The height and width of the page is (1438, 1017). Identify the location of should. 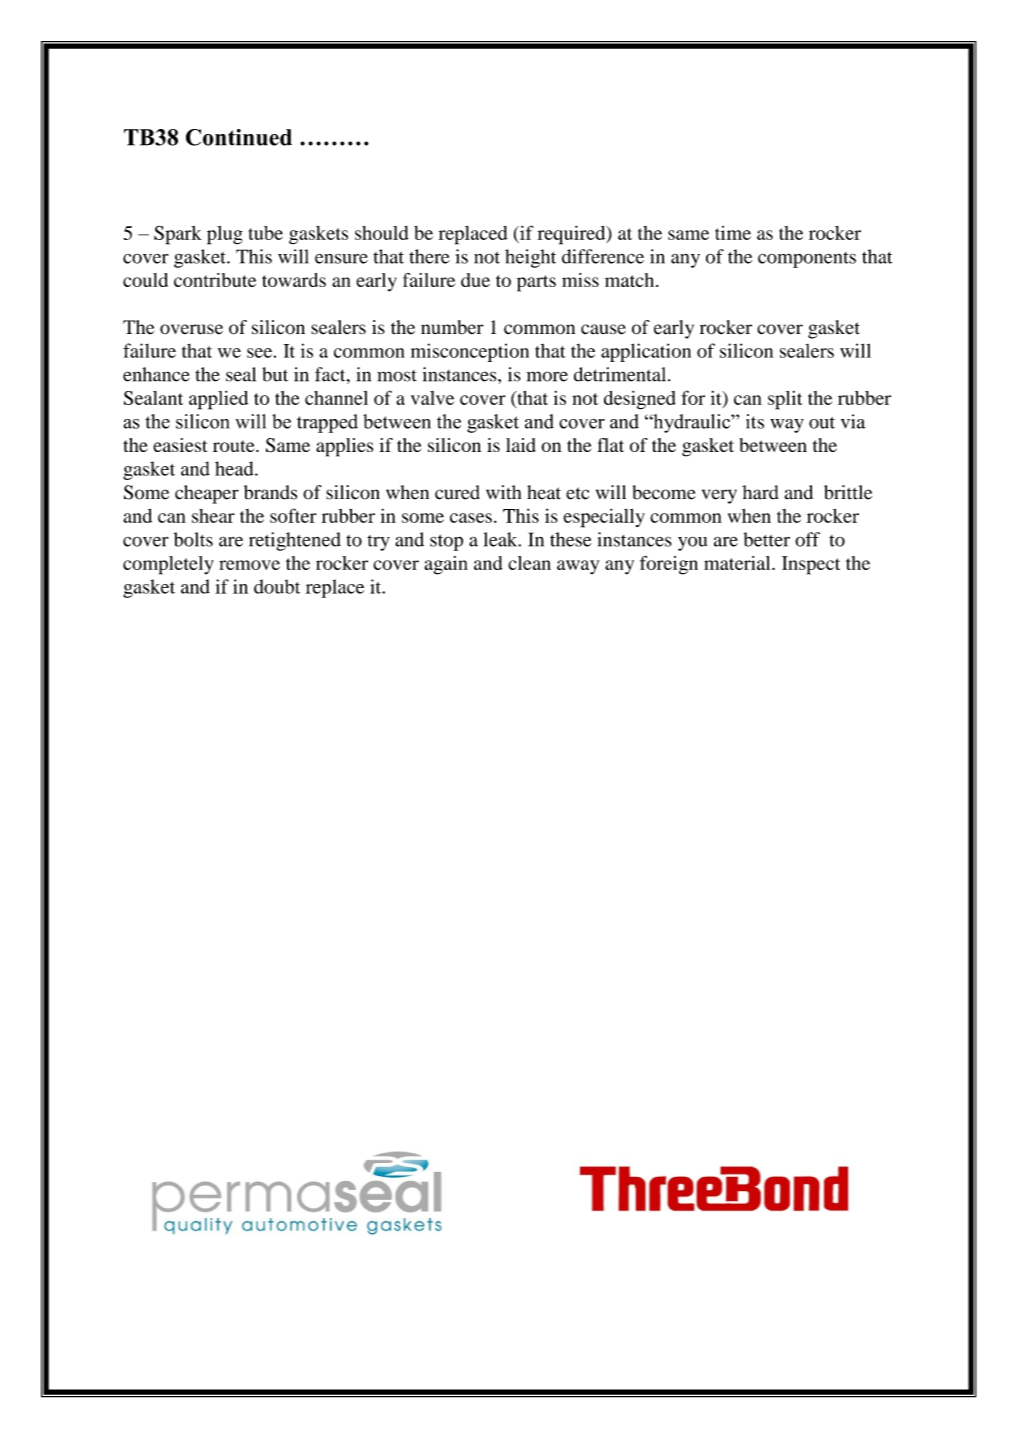
(382, 233).
